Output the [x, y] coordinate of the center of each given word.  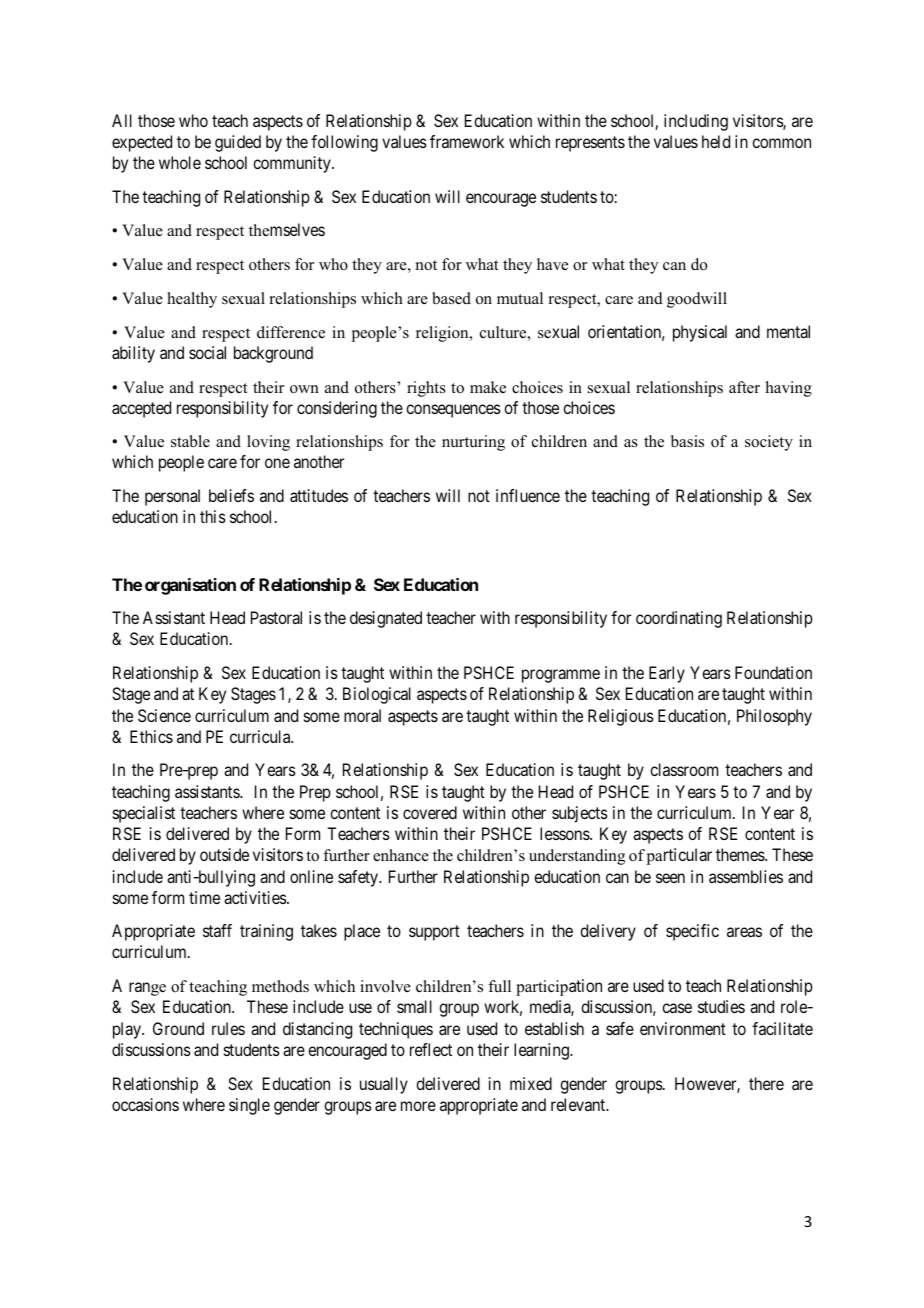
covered [430, 812]
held [716, 141]
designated [386, 619]
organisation [190, 586]
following [344, 143]
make [488, 387]
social [207, 352]
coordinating [679, 619]
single [249, 1106]
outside [224, 854]
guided [238, 143]
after [744, 387]
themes [741, 854]
